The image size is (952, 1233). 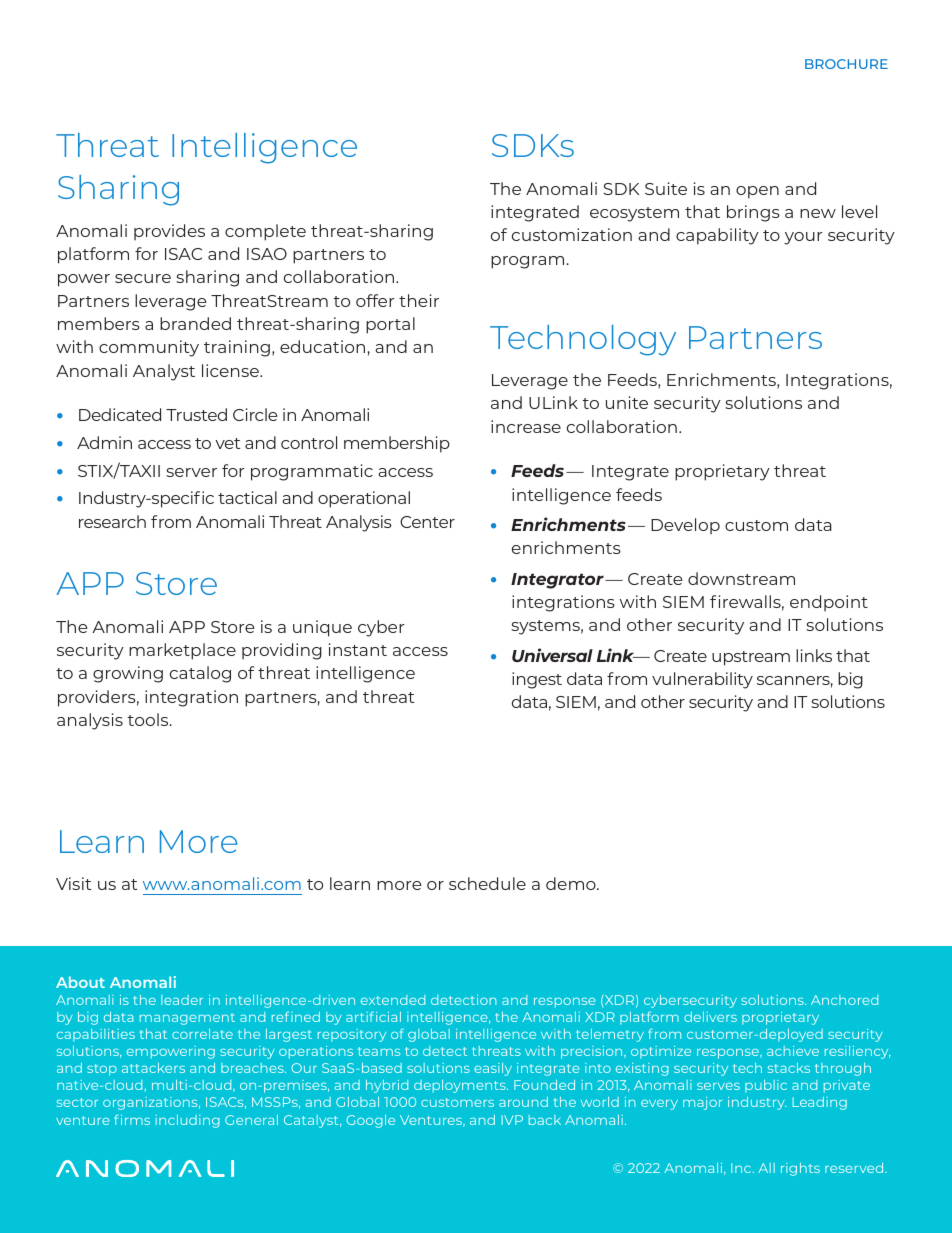 What do you see at coordinates (526, 426) in the page?
I see `increase` at bounding box center [526, 426].
